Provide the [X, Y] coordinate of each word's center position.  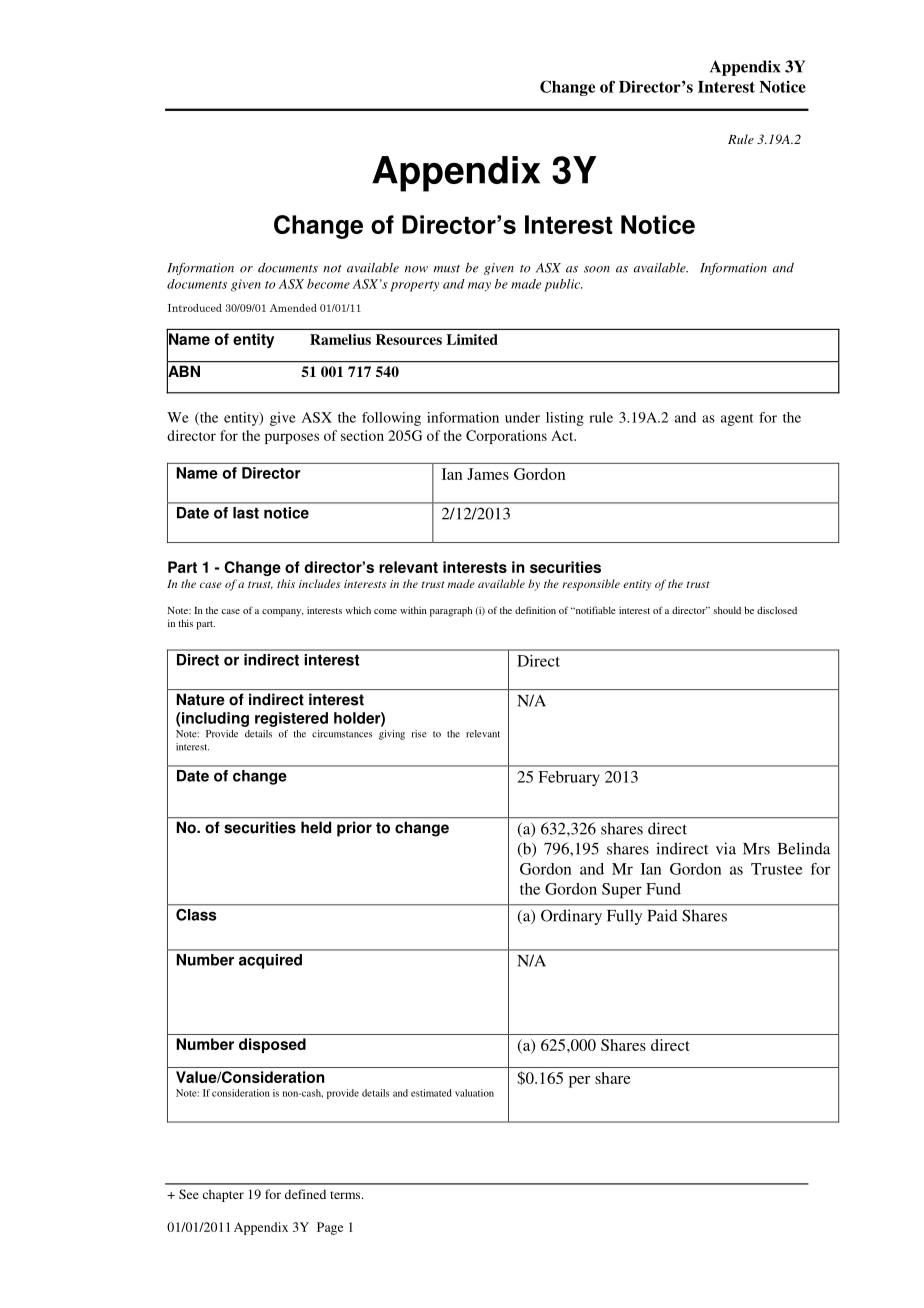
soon [597, 269]
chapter [223, 1195]
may [479, 287]
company [283, 613]
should [727, 610]
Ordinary [571, 917]
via [726, 848]
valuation [474, 1093]
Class [196, 915]
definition [535, 610]
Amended [293, 308]
